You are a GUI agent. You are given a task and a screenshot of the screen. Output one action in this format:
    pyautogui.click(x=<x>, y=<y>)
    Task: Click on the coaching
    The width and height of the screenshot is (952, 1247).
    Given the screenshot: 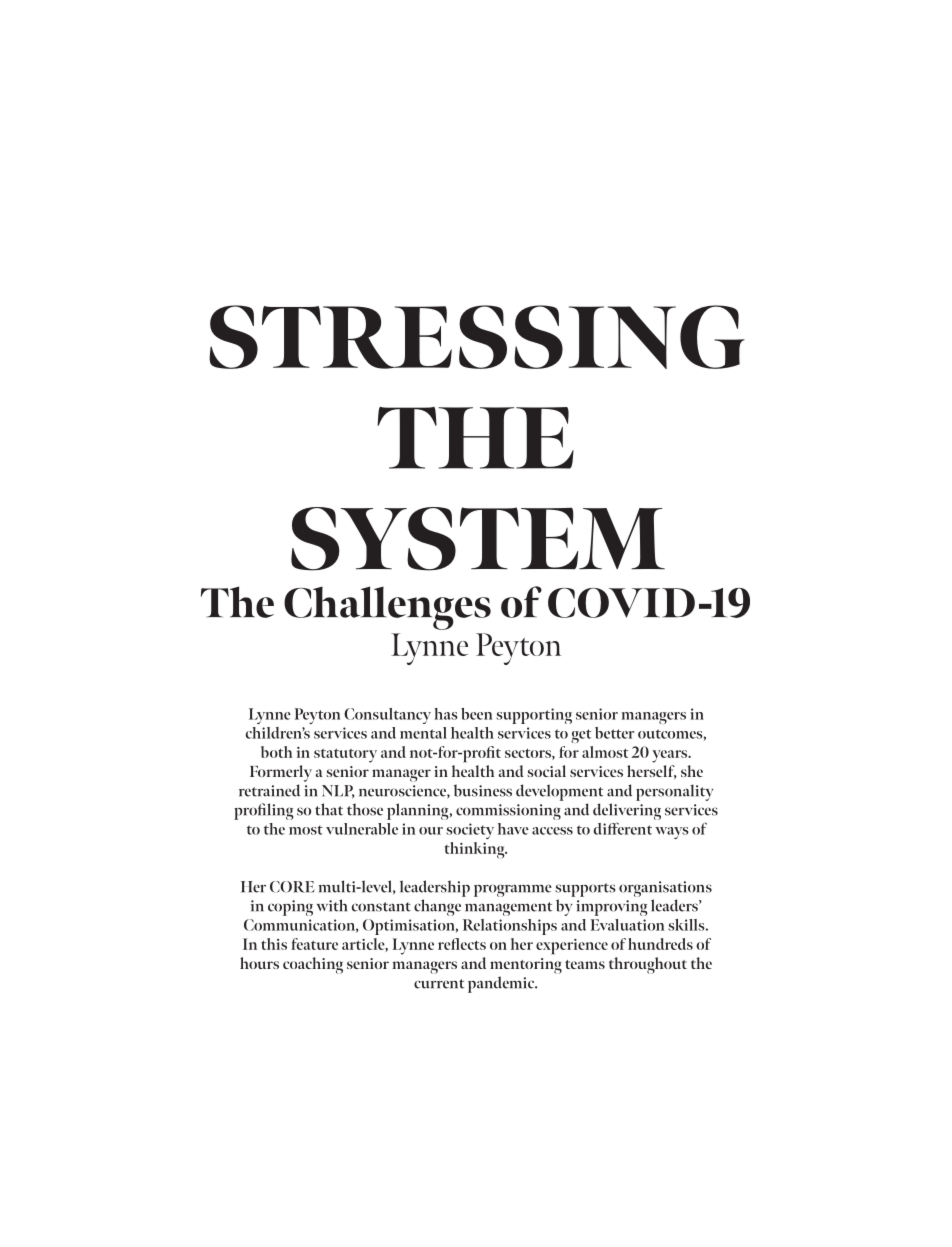 What is the action you would take?
    pyautogui.click(x=313, y=965)
